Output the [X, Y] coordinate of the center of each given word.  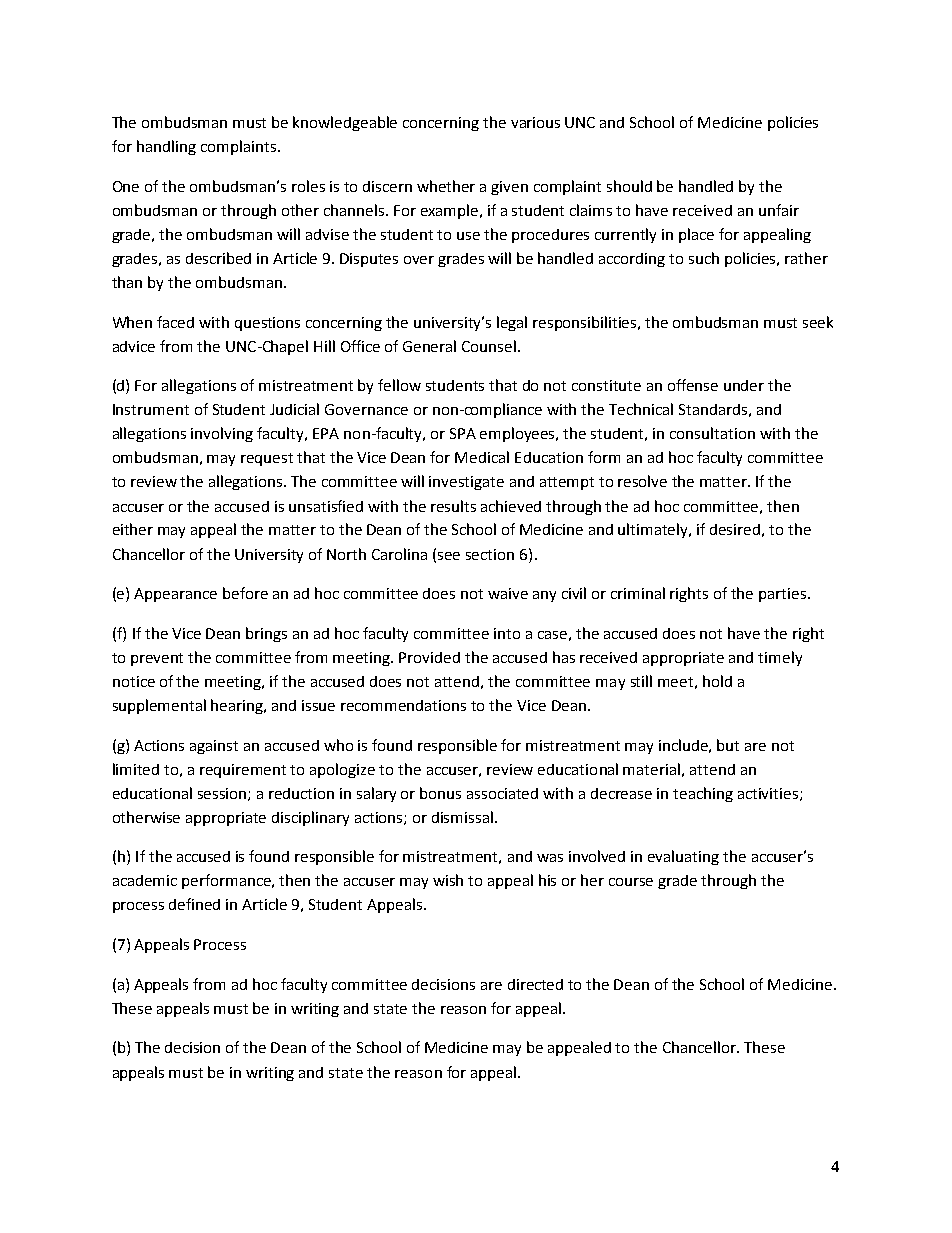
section [490, 554]
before [245, 593]
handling [166, 147]
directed [535, 984]
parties [784, 595]
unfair [779, 210]
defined [194, 904]
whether [446, 186]
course [631, 882]
